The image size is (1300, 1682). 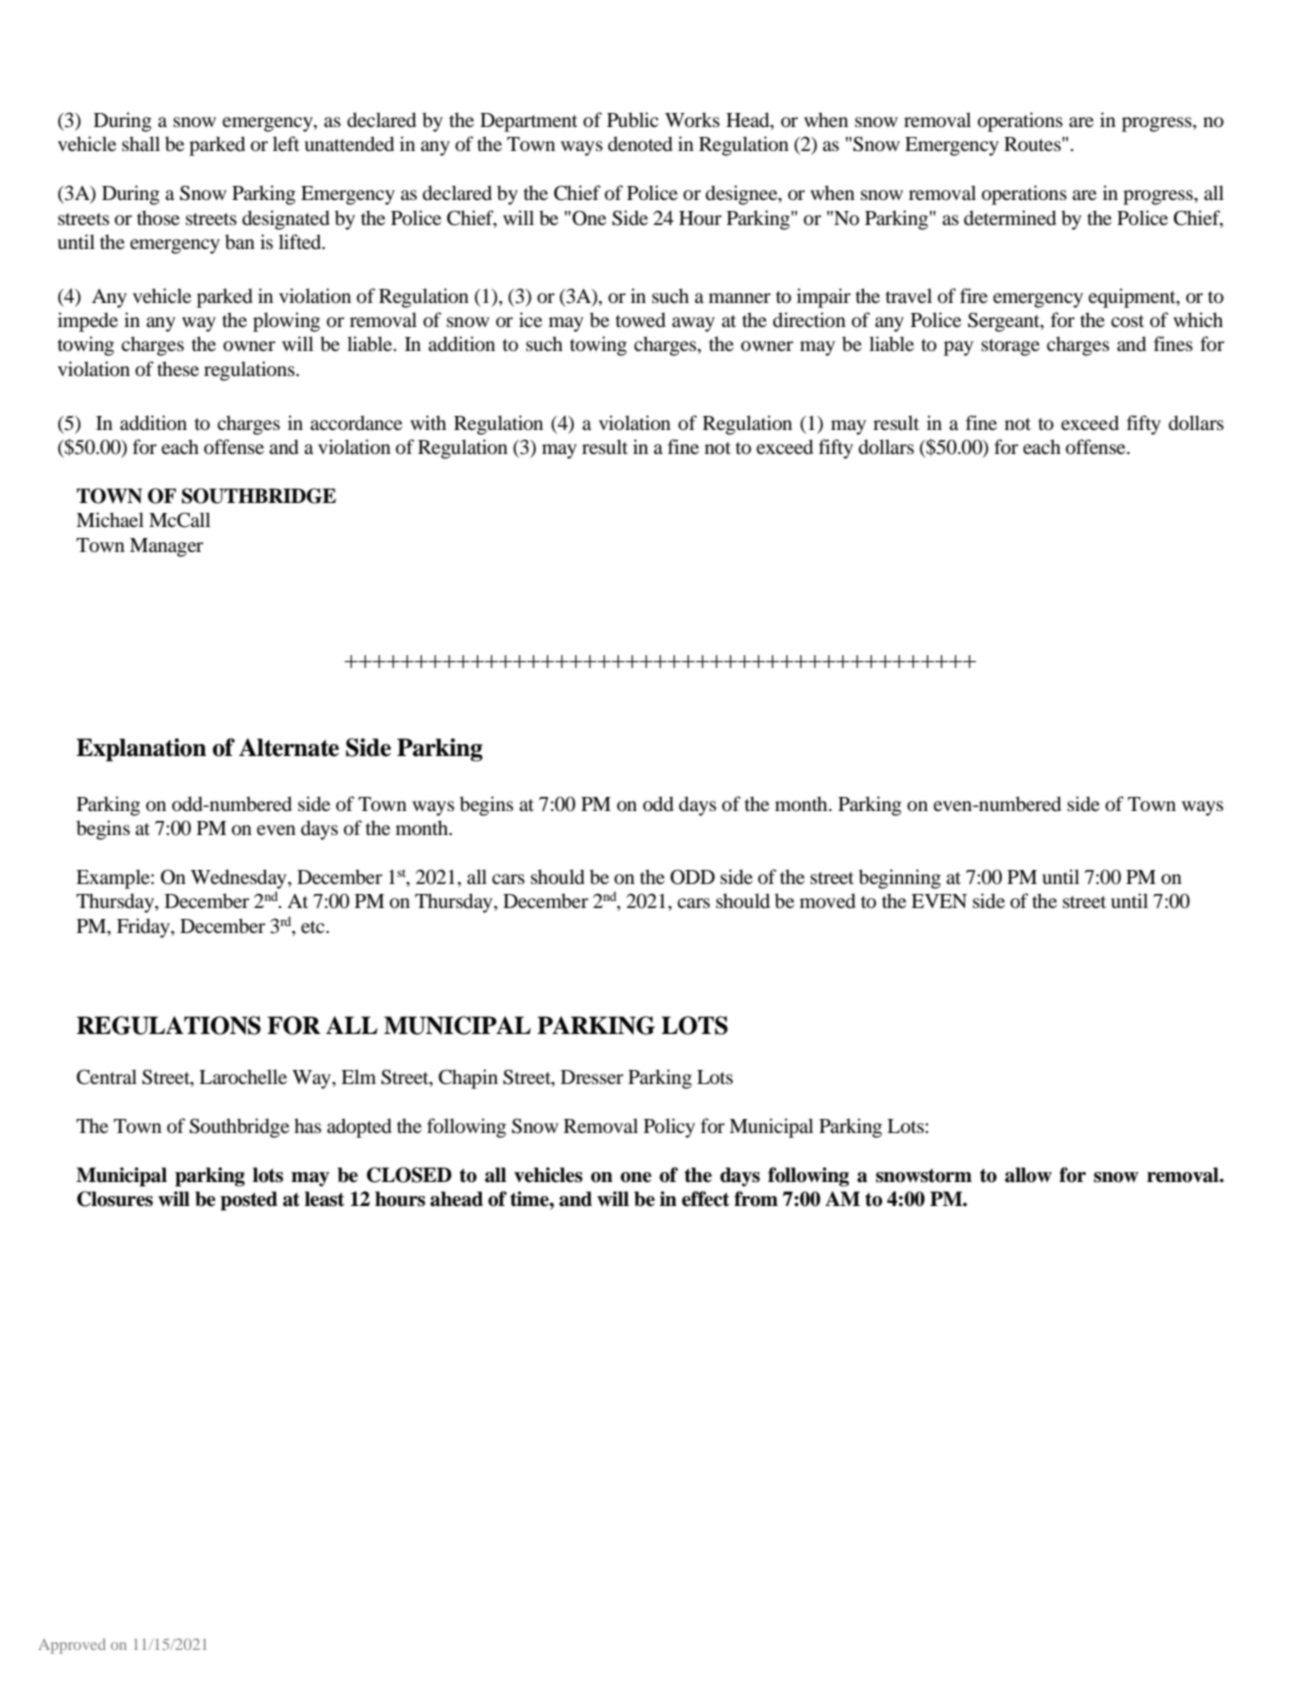 I want to click on allow, so click(x=1028, y=1175).
